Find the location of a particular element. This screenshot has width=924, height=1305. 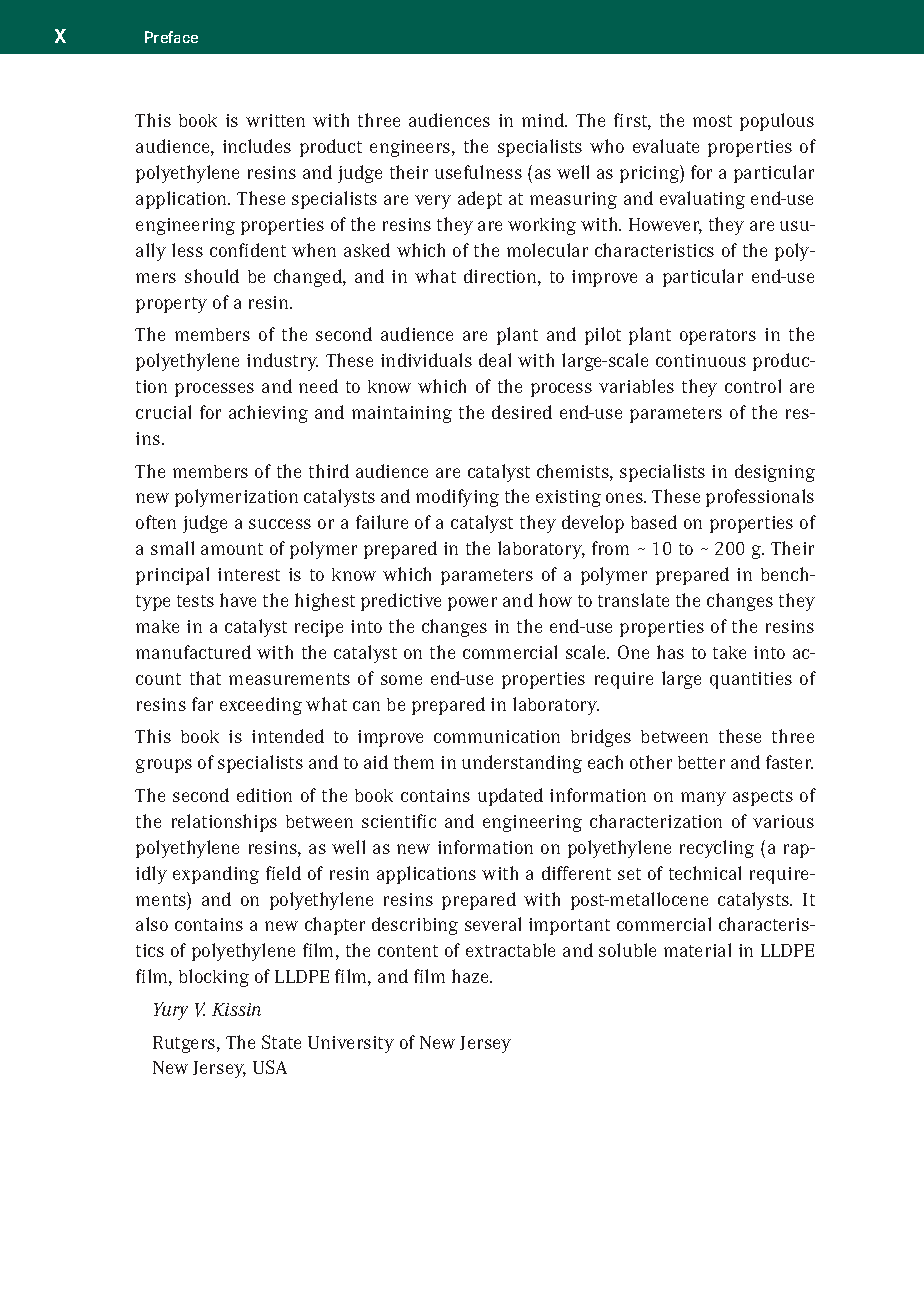

many is located at coordinates (703, 799).
